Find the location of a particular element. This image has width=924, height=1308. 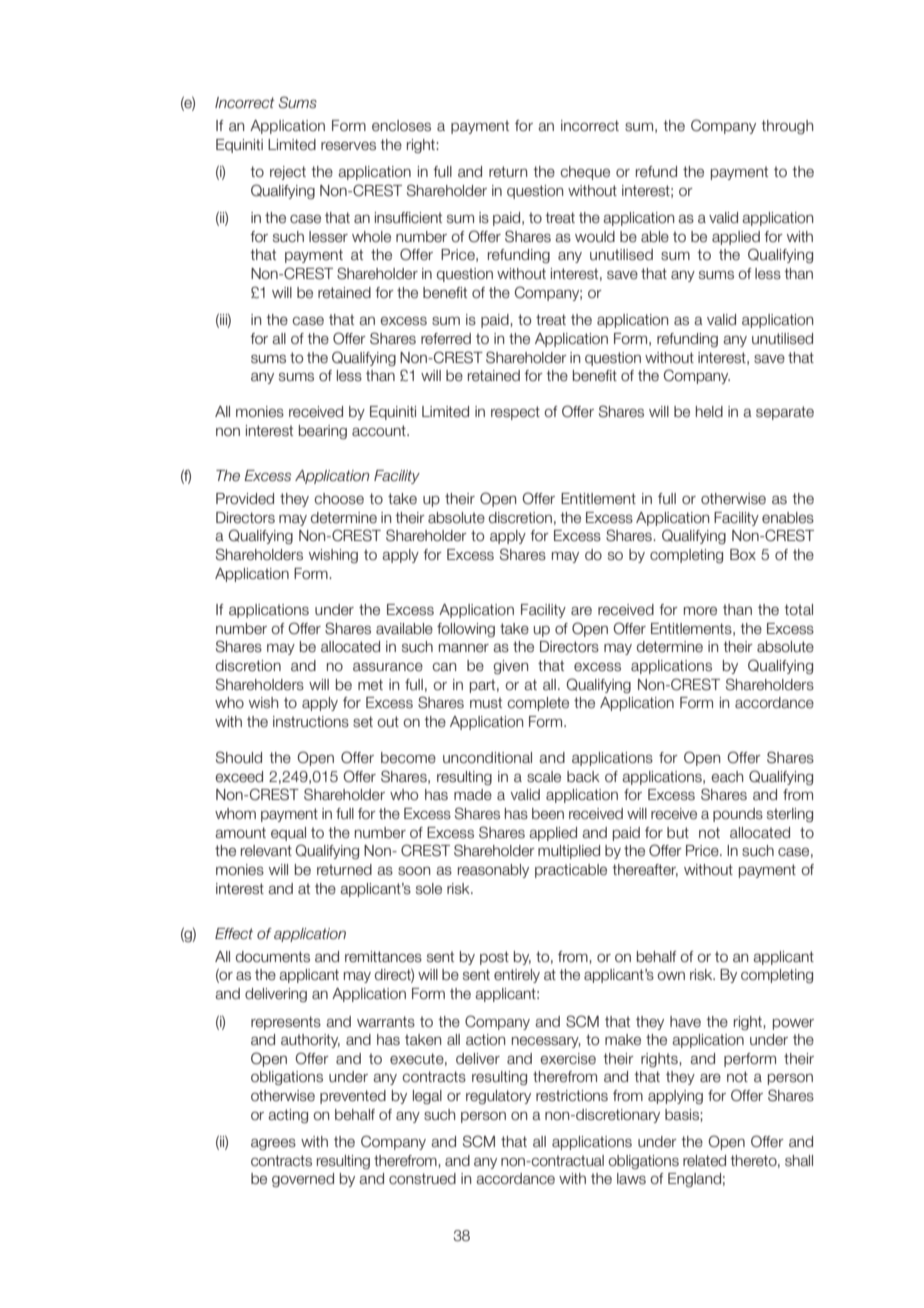

cheque is located at coordinates (585, 173).
